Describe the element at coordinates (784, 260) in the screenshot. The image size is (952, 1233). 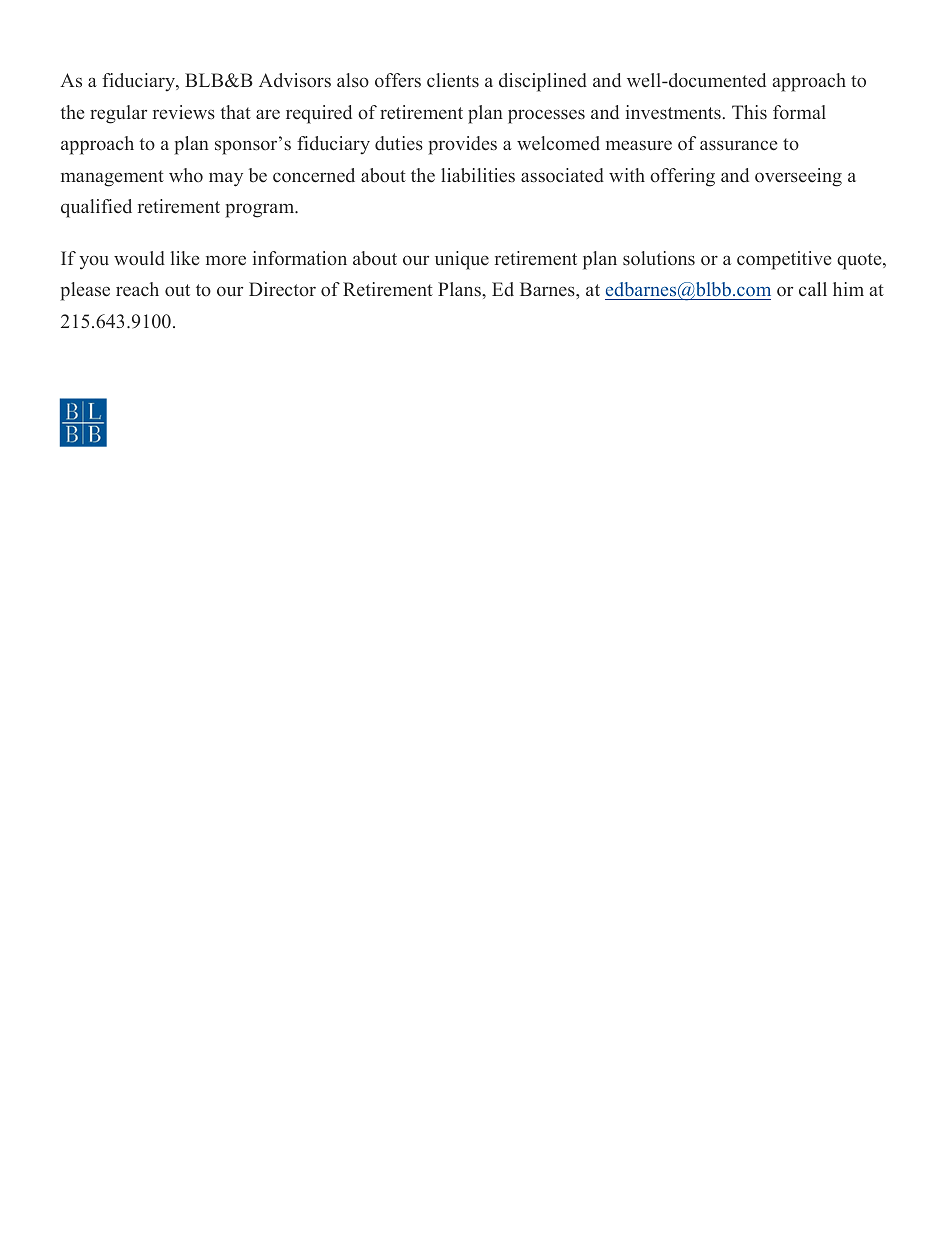
I see `competitive` at that location.
